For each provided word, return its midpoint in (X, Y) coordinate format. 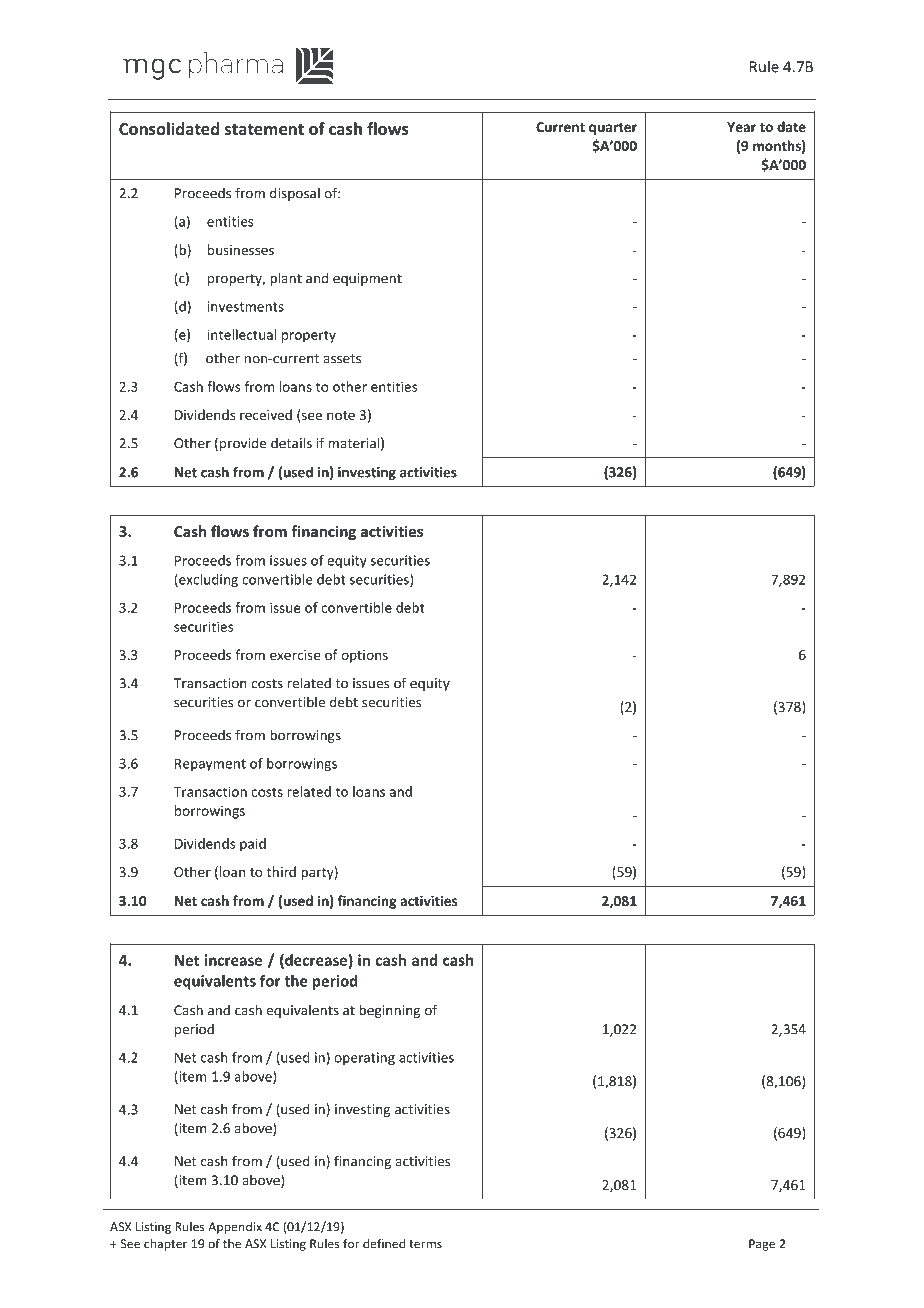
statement (264, 129)
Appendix (235, 1228)
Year (741, 127)
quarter (613, 129)
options (364, 656)
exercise (295, 655)
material (353, 443)
